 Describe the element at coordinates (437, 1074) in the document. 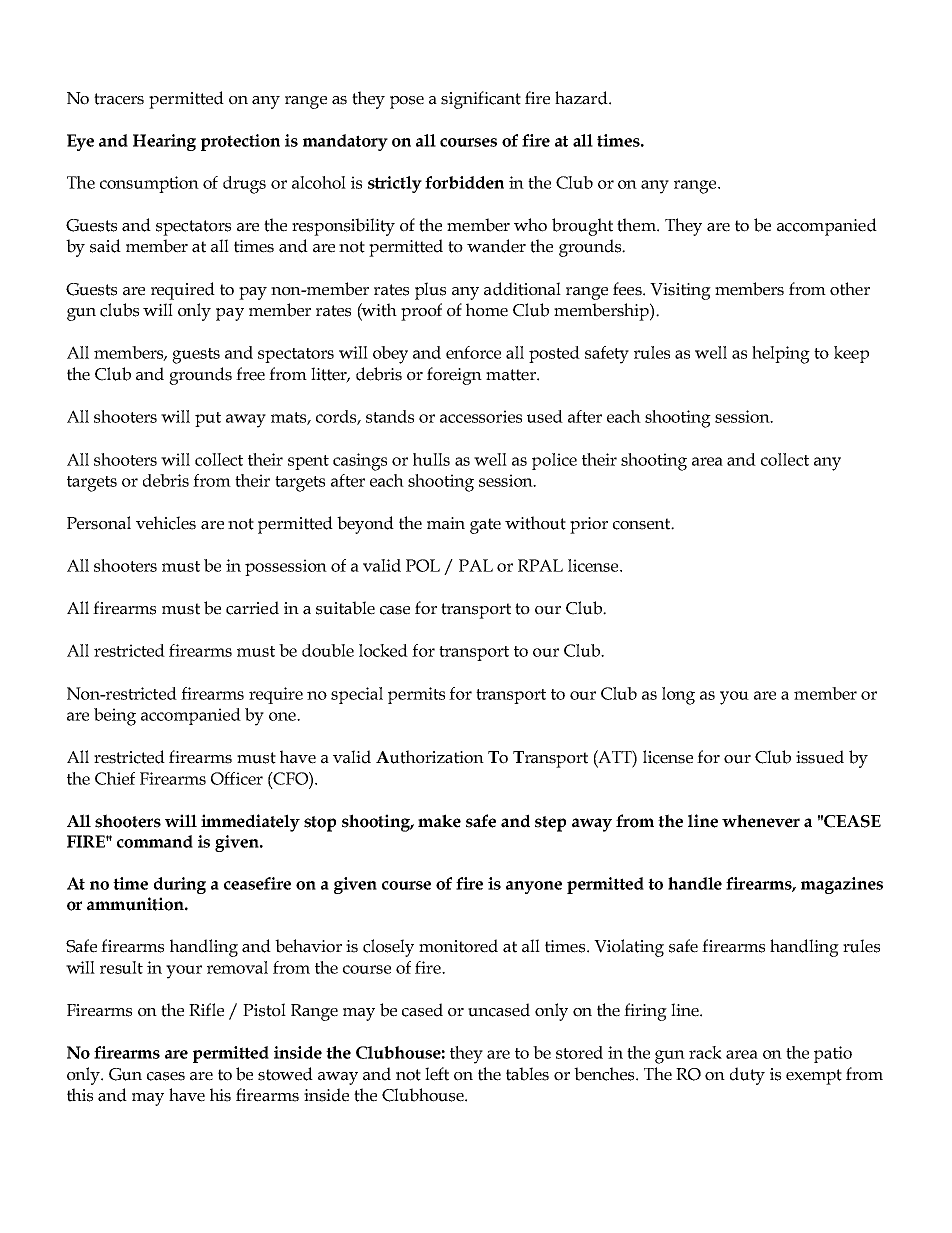

I see `left` at that location.
